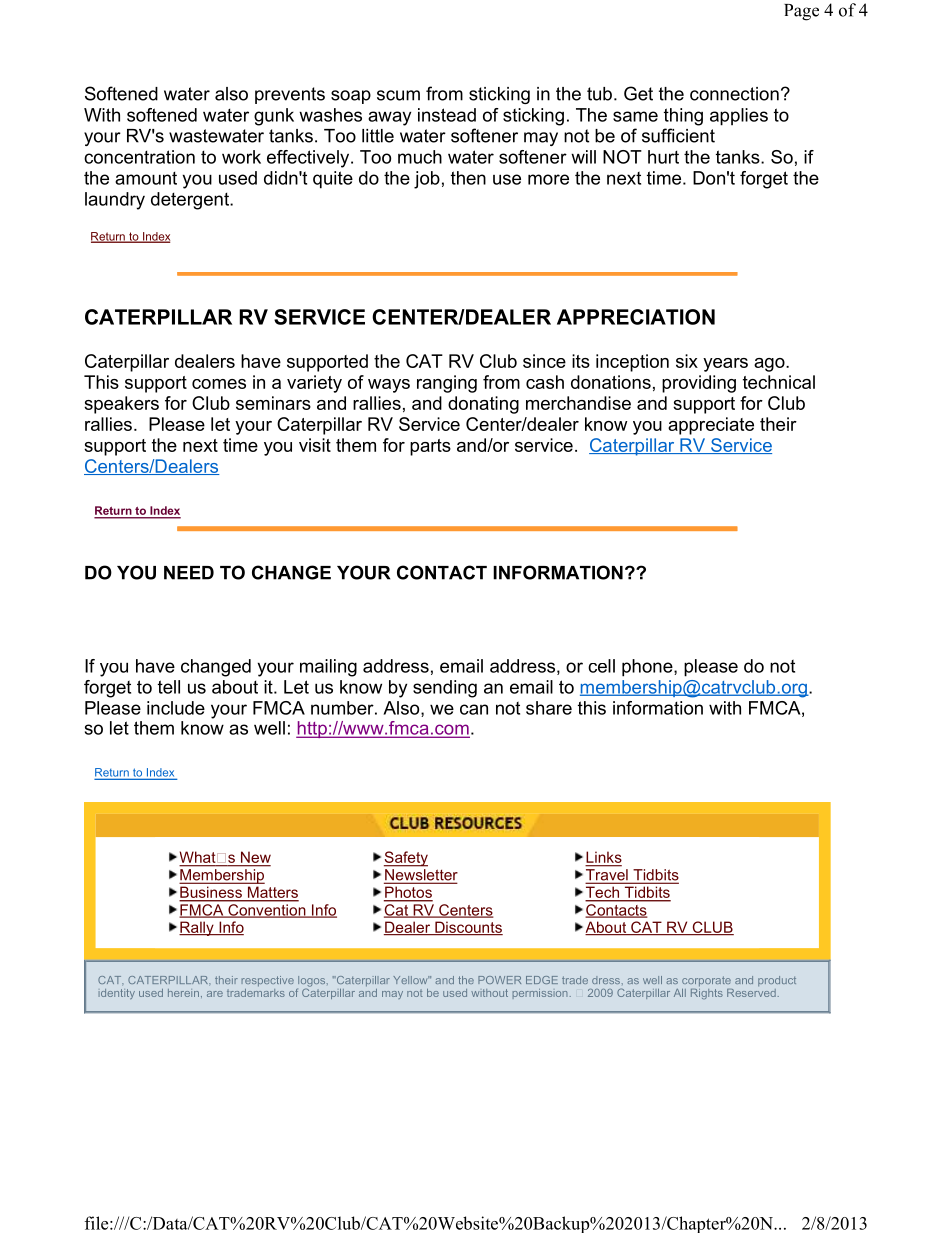  What do you see at coordinates (734, 94) in the page?
I see `connection` at bounding box center [734, 94].
